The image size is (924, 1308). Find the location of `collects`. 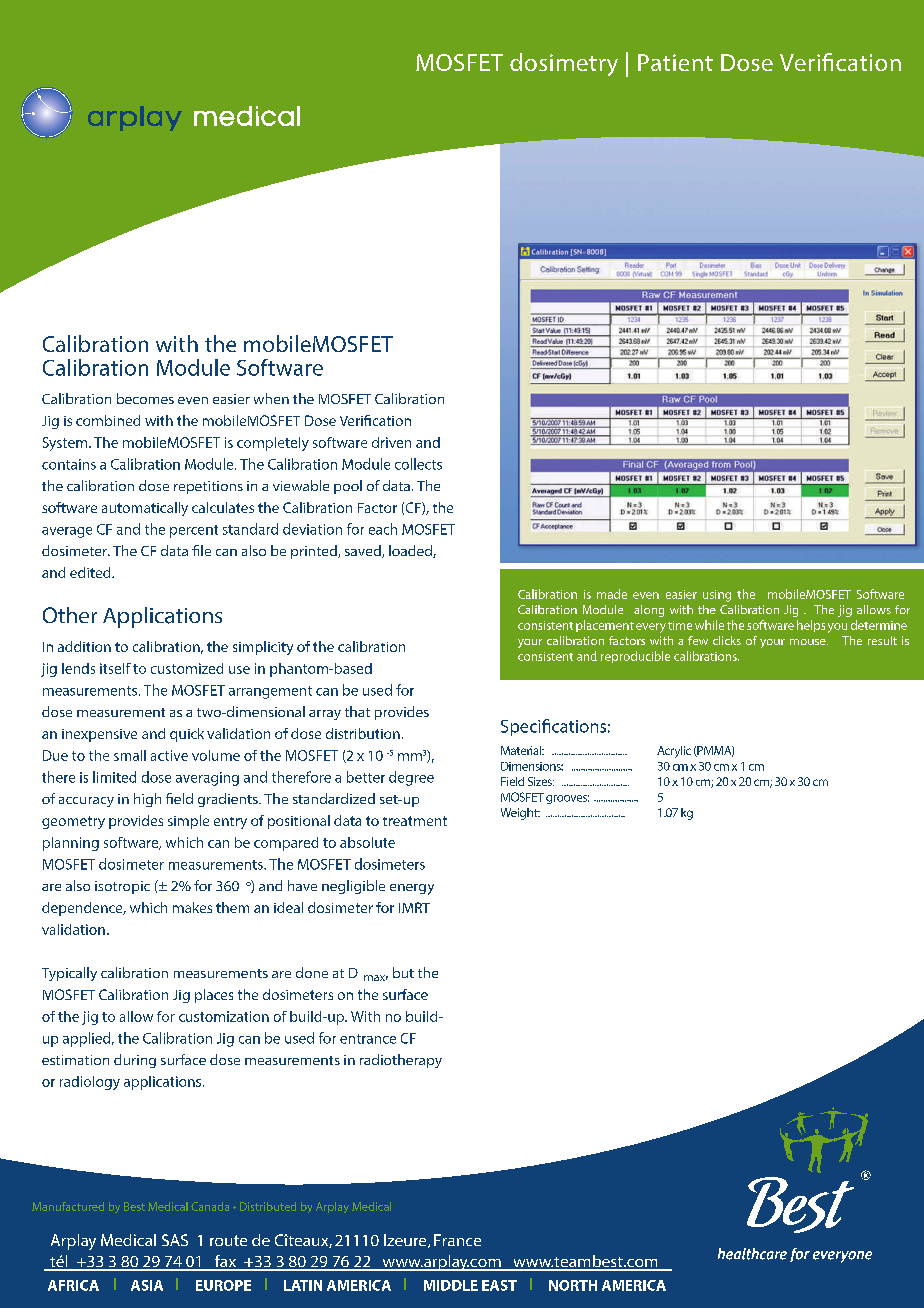

collects is located at coordinates (418, 464).
